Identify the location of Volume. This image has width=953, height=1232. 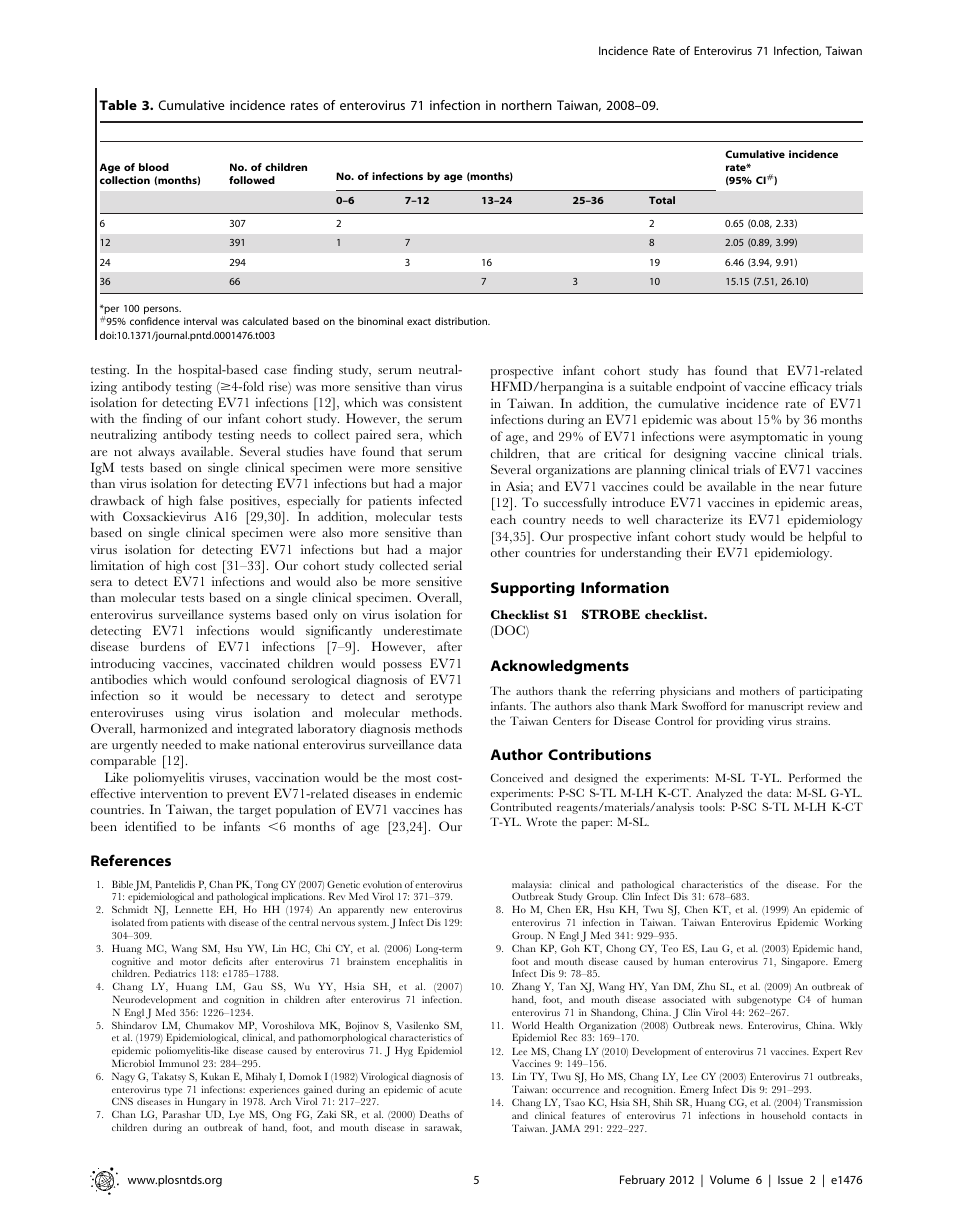
(730, 1179).
